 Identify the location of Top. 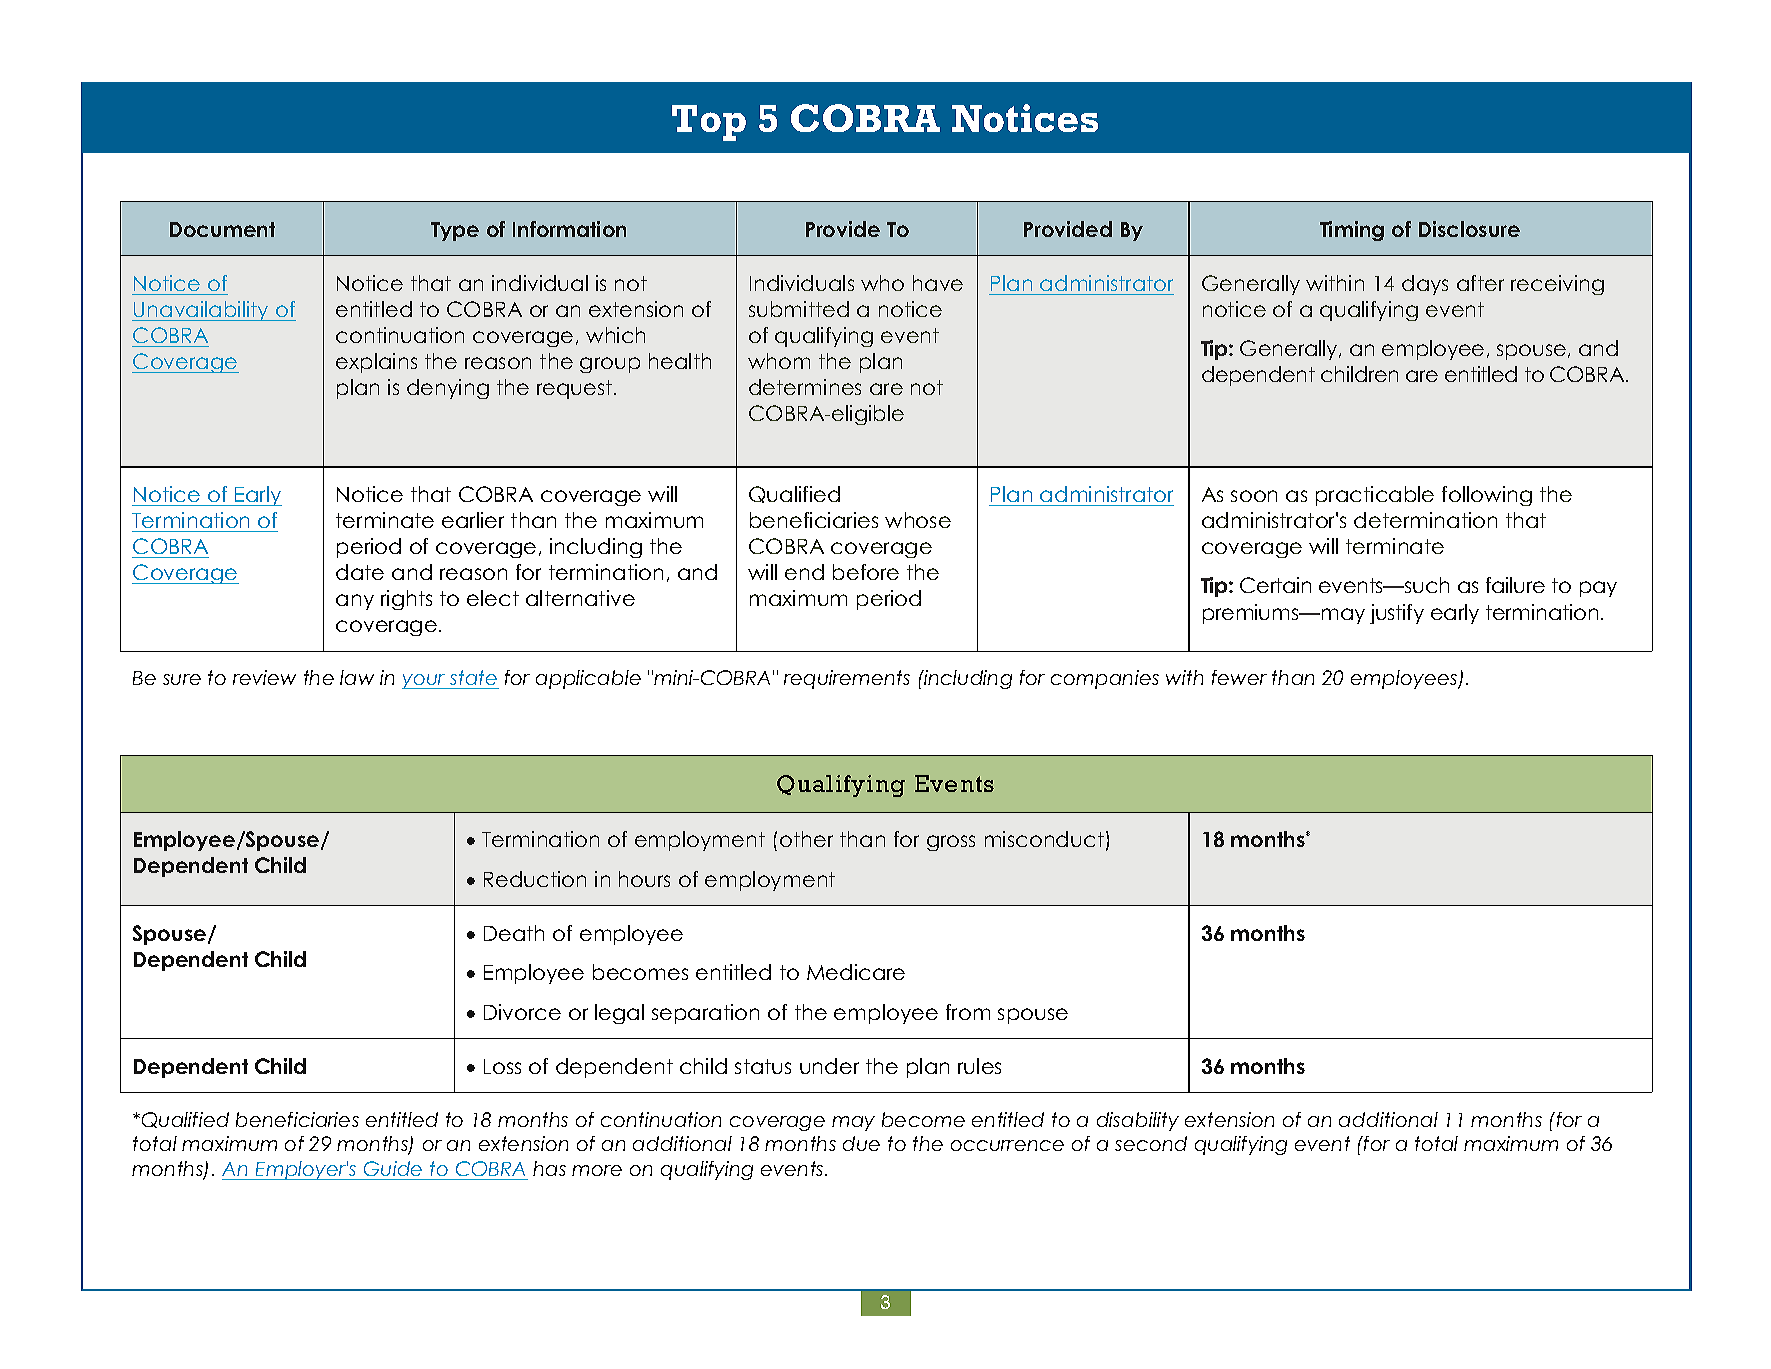
(709, 123).
